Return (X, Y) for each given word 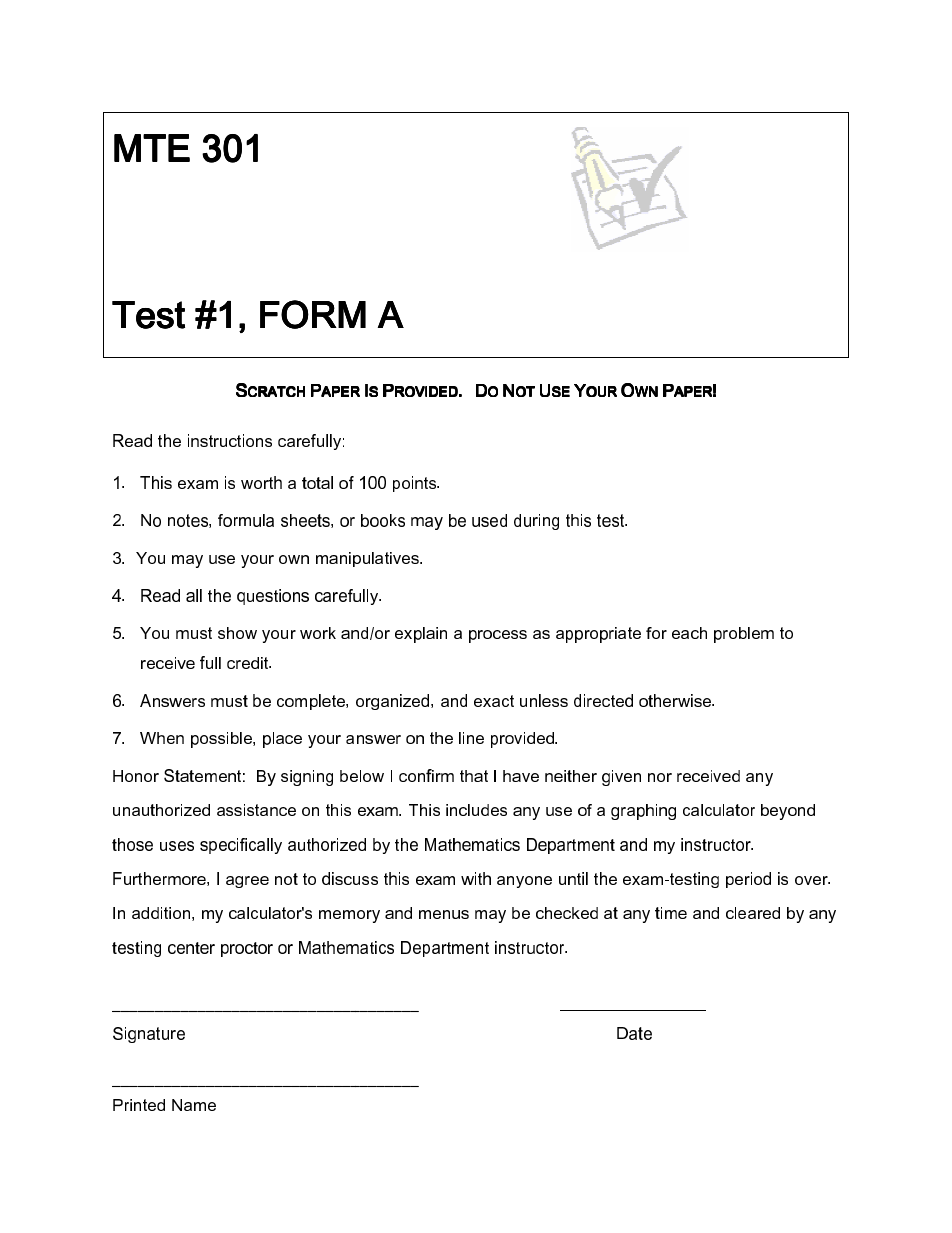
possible (222, 740)
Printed (139, 1105)
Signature (149, 1035)
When (162, 738)
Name (194, 1105)
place (282, 740)
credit (249, 663)
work (318, 633)
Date (634, 1033)
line (471, 738)
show (237, 633)
